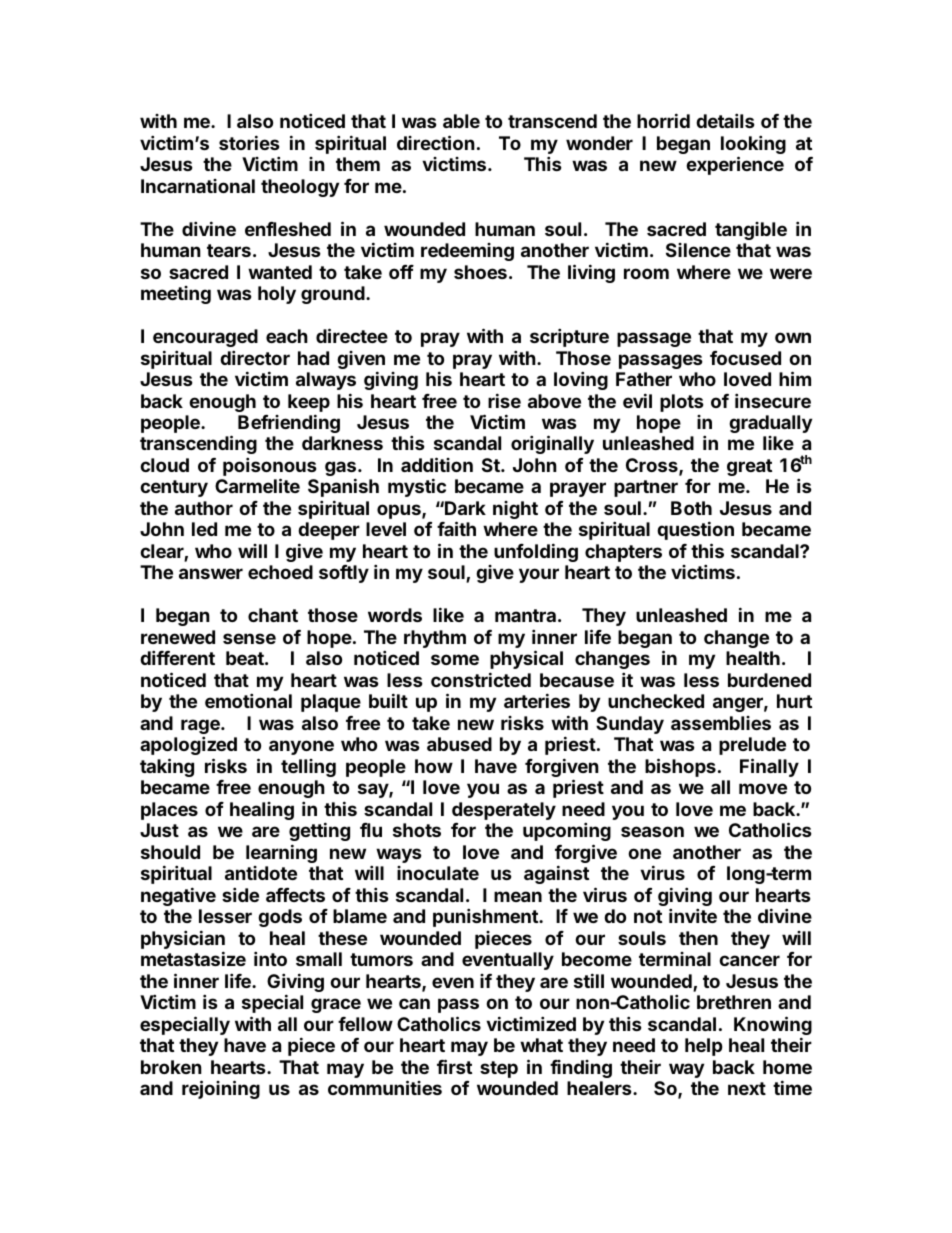  What do you see at coordinates (461, 121) in the image?
I see `able` at bounding box center [461, 121].
